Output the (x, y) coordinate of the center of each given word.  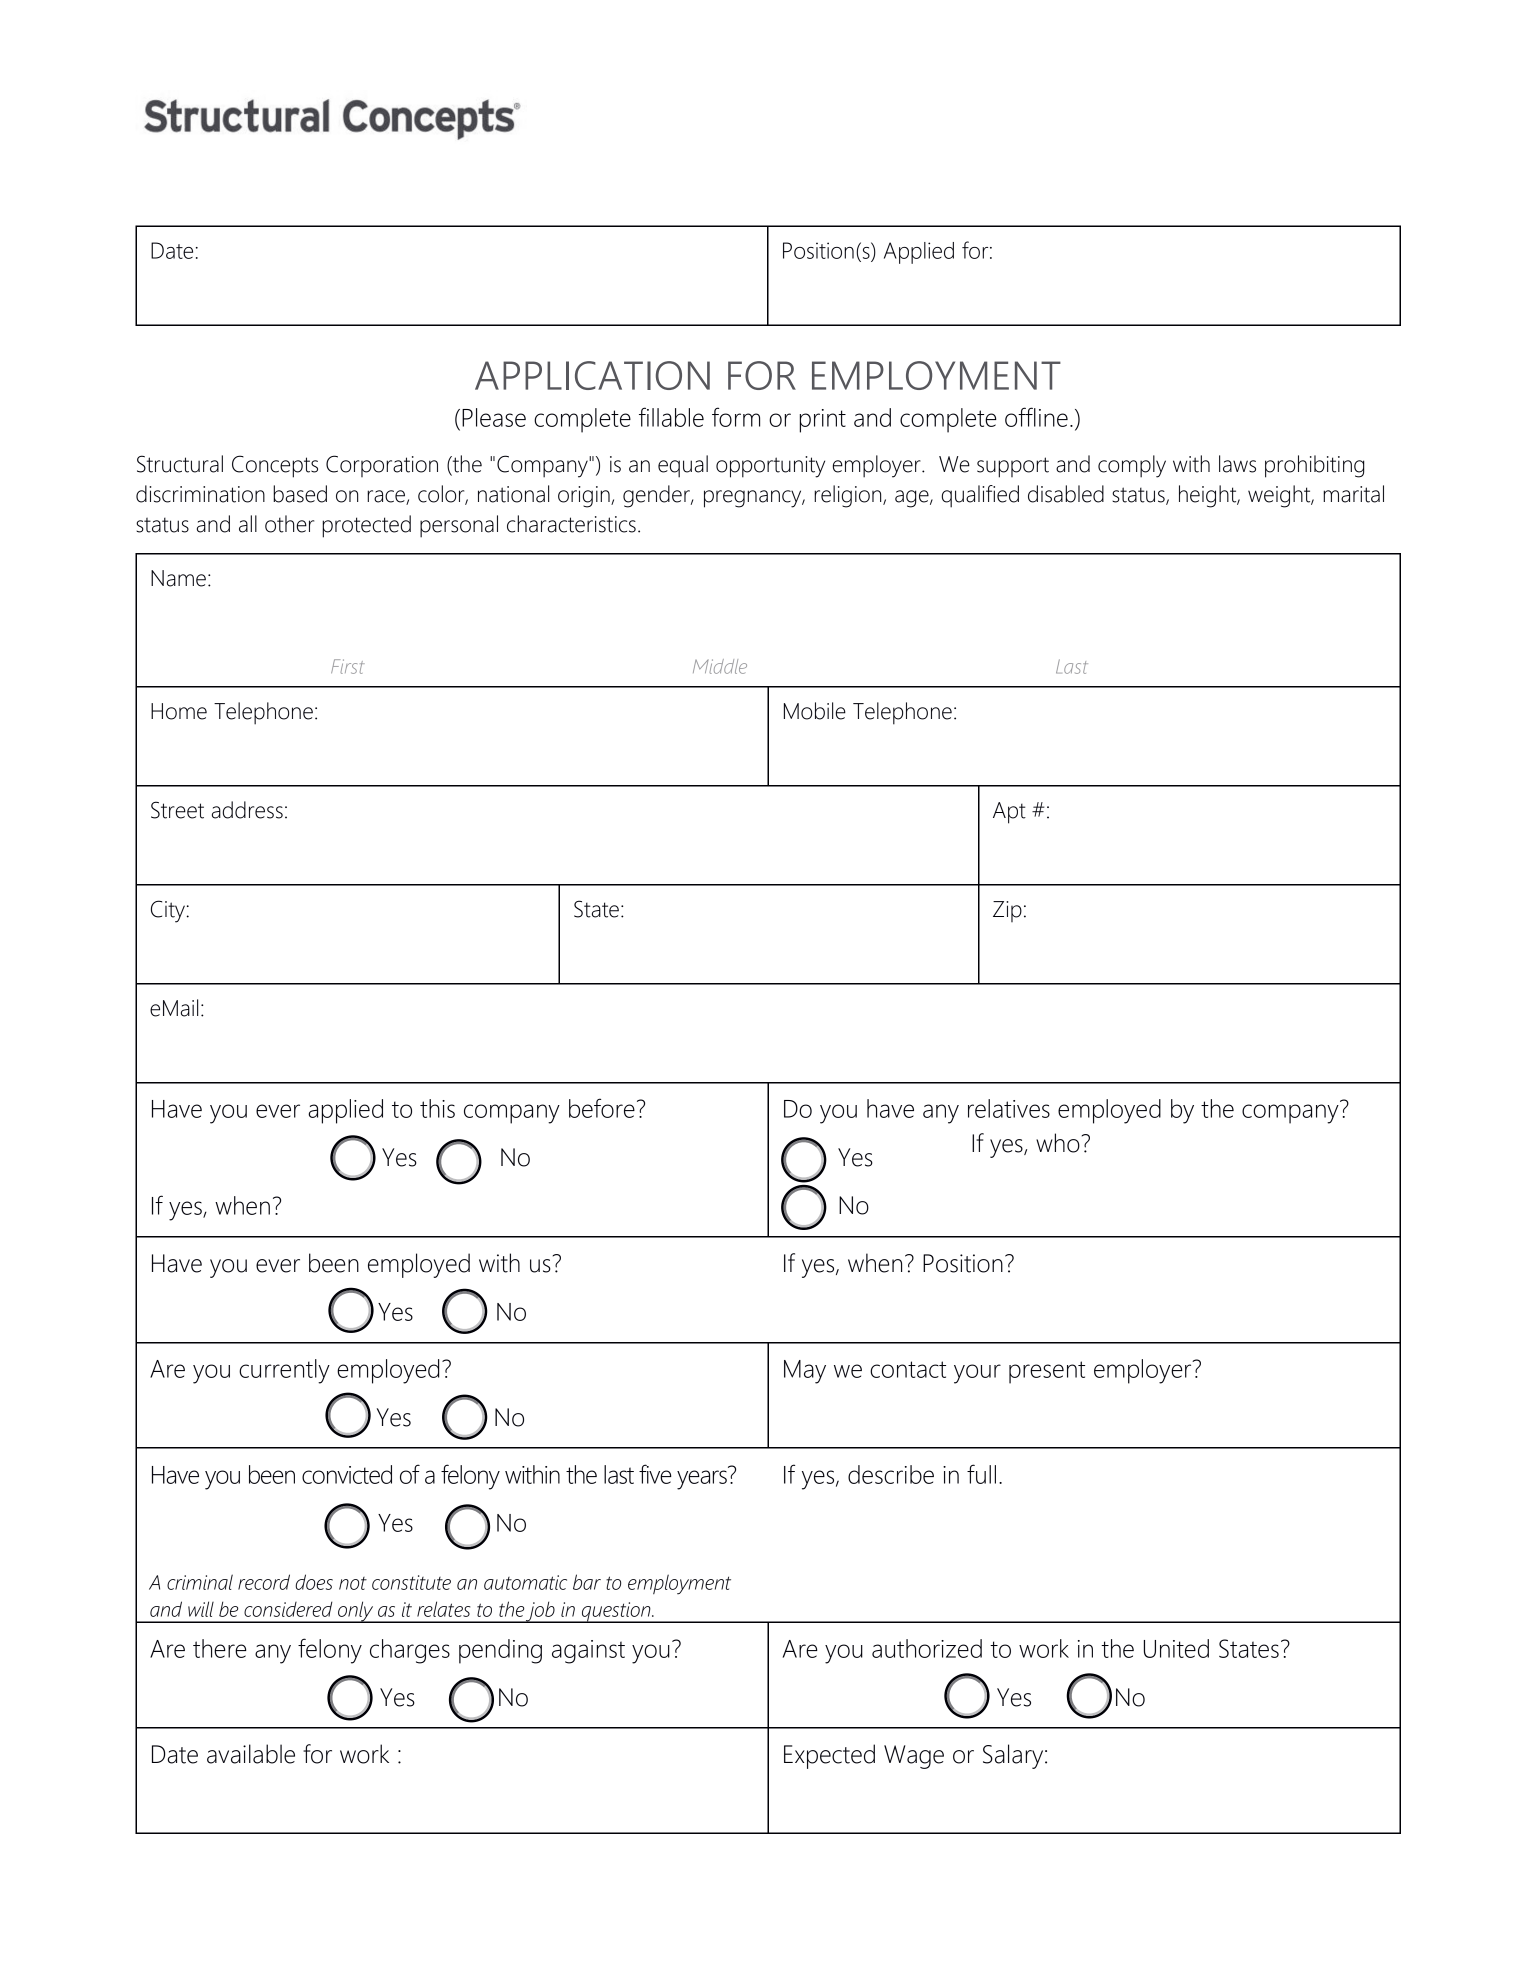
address (247, 810)
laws (1237, 464)
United (1176, 1648)
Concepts (275, 466)
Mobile (815, 711)
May (805, 1372)
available (251, 1754)
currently (284, 1371)
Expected (829, 1756)
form (736, 417)
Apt (1009, 813)
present (1047, 1372)
